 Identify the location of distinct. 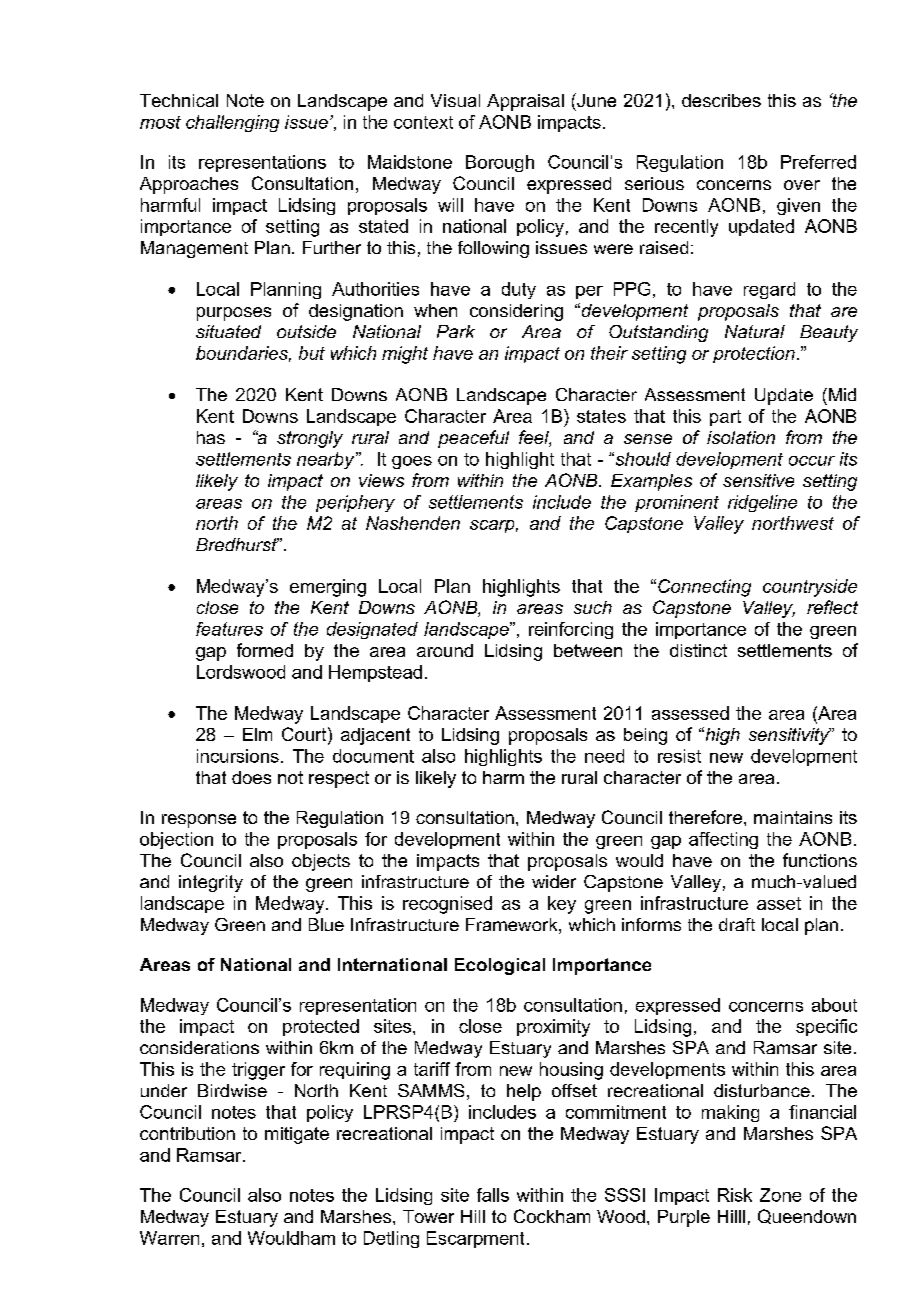
(698, 650).
